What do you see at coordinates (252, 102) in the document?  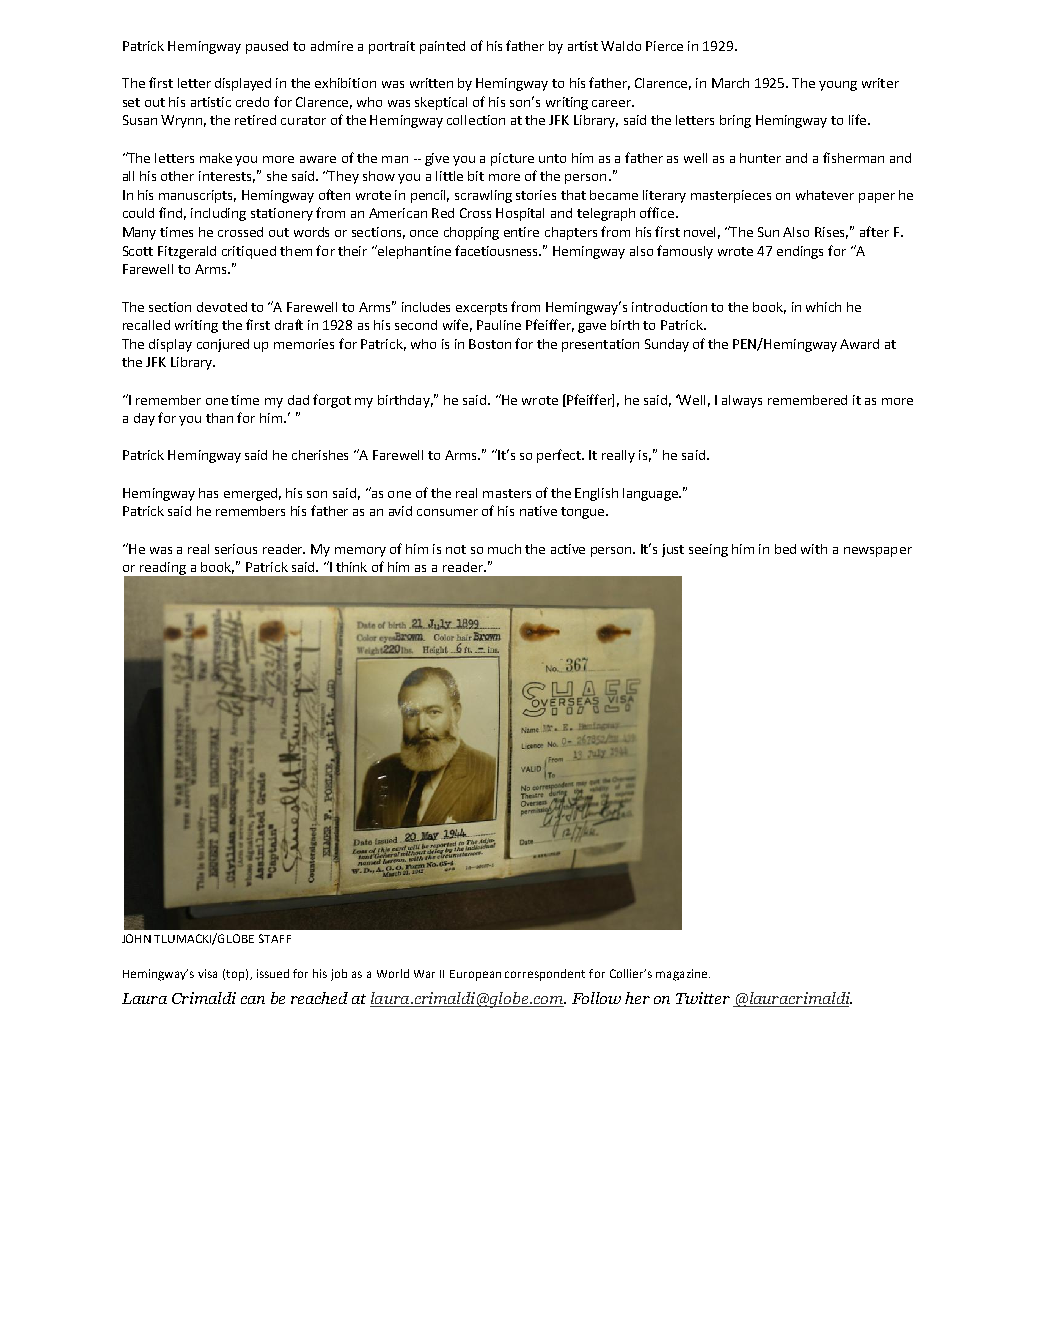 I see `credo` at bounding box center [252, 102].
